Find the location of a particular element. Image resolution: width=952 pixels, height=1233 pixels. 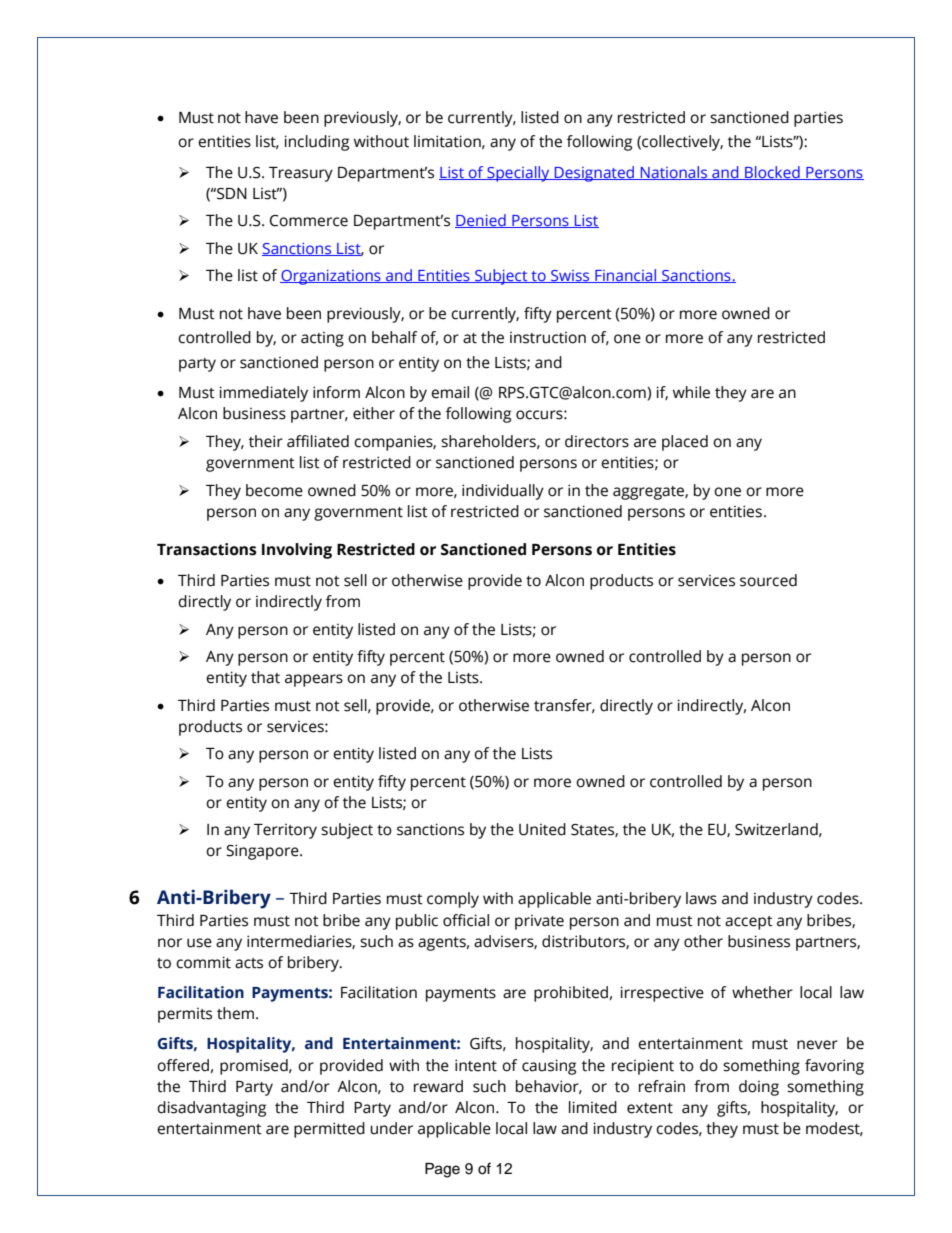

Treasury is located at coordinates (301, 174).
